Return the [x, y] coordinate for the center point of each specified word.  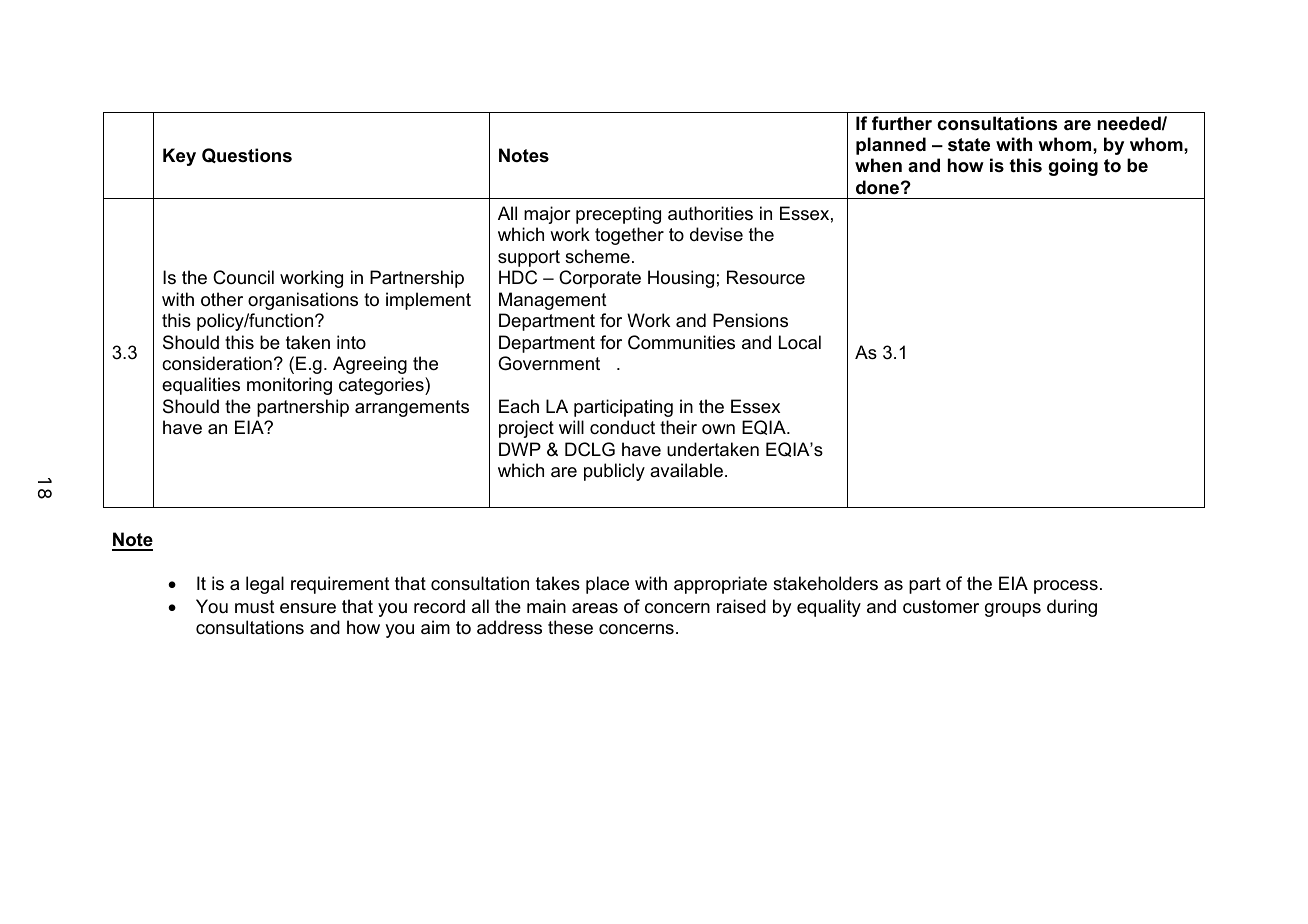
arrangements [412, 408]
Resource [766, 277]
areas [595, 608]
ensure [308, 608]
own [718, 429]
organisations [303, 301]
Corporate [600, 279]
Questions [247, 155]
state [969, 145]
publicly [614, 472]
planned [891, 146]
